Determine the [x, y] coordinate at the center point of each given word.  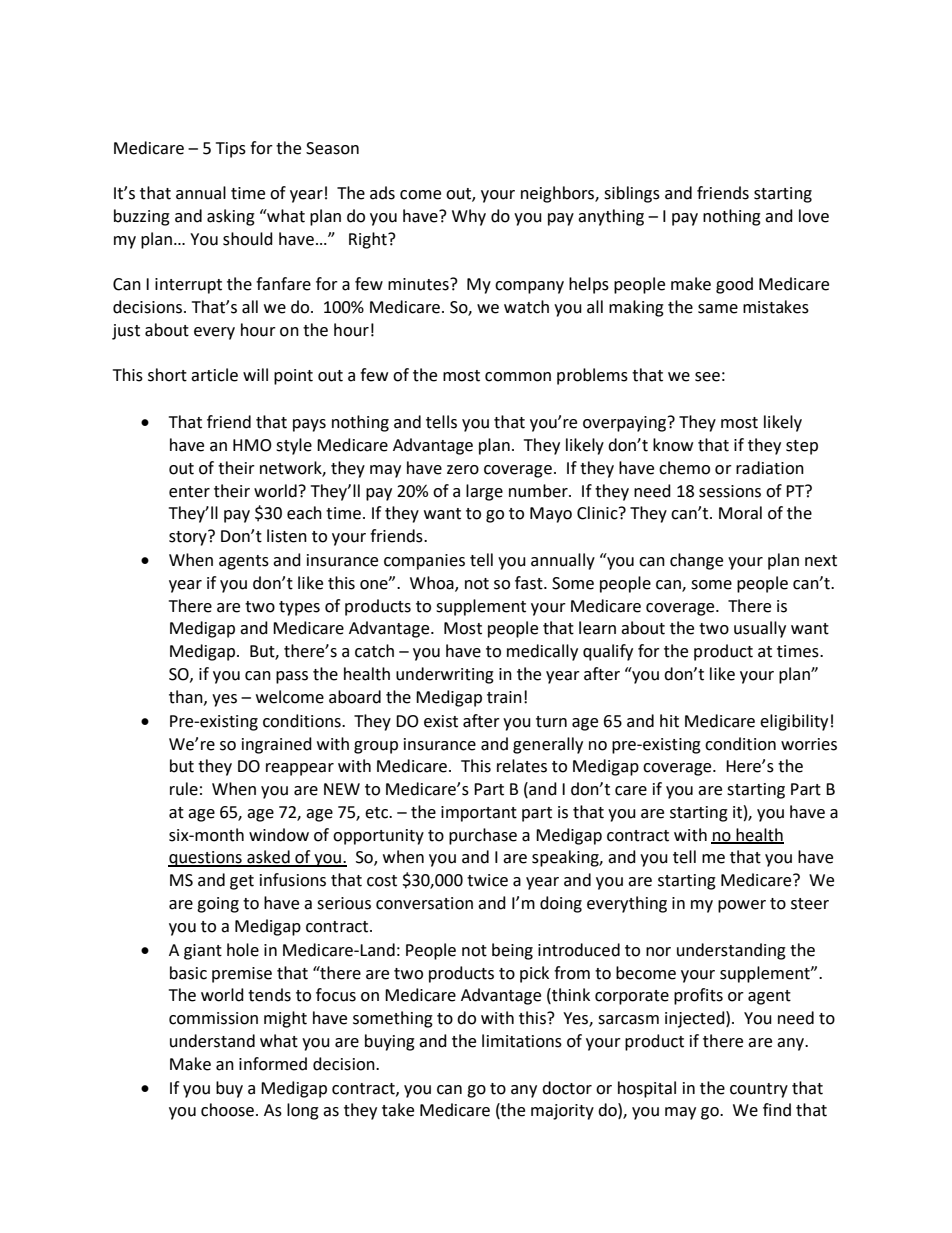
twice [487, 880]
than [187, 697]
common [518, 377]
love [814, 216]
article [214, 375]
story [189, 538]
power [742, 906]
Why [469, 217]
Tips [231, 150]
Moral [740, 513]
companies [424, 562]
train [504, 697]
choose [229, 1110]
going [218, 905]
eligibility [794, 722]
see [707, 377]
